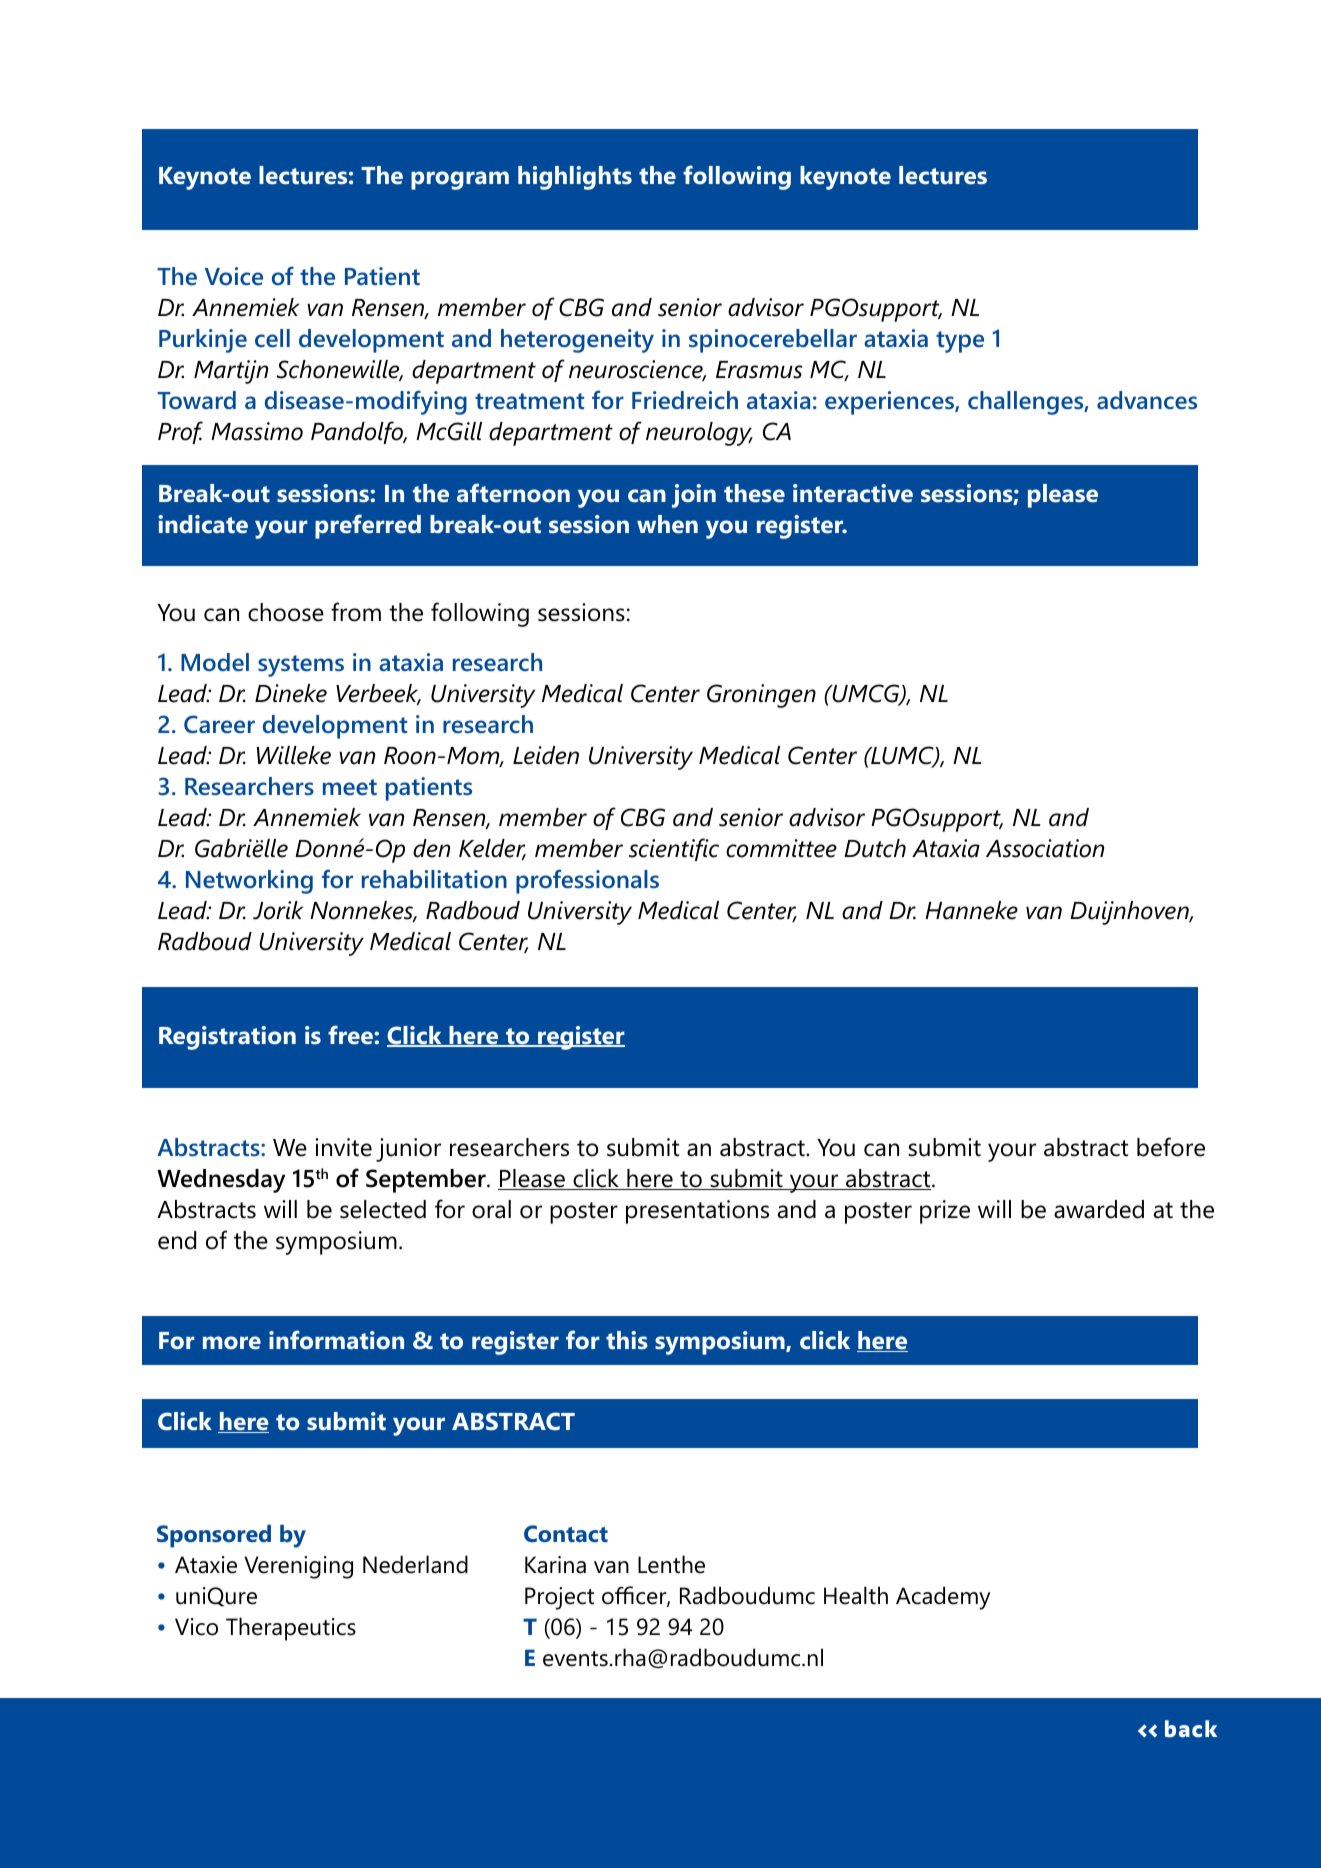 The image size is (1321, 1868). Describe the element at coordinates (291, 1629) in the page. I see `Therapeutics` at that location.
